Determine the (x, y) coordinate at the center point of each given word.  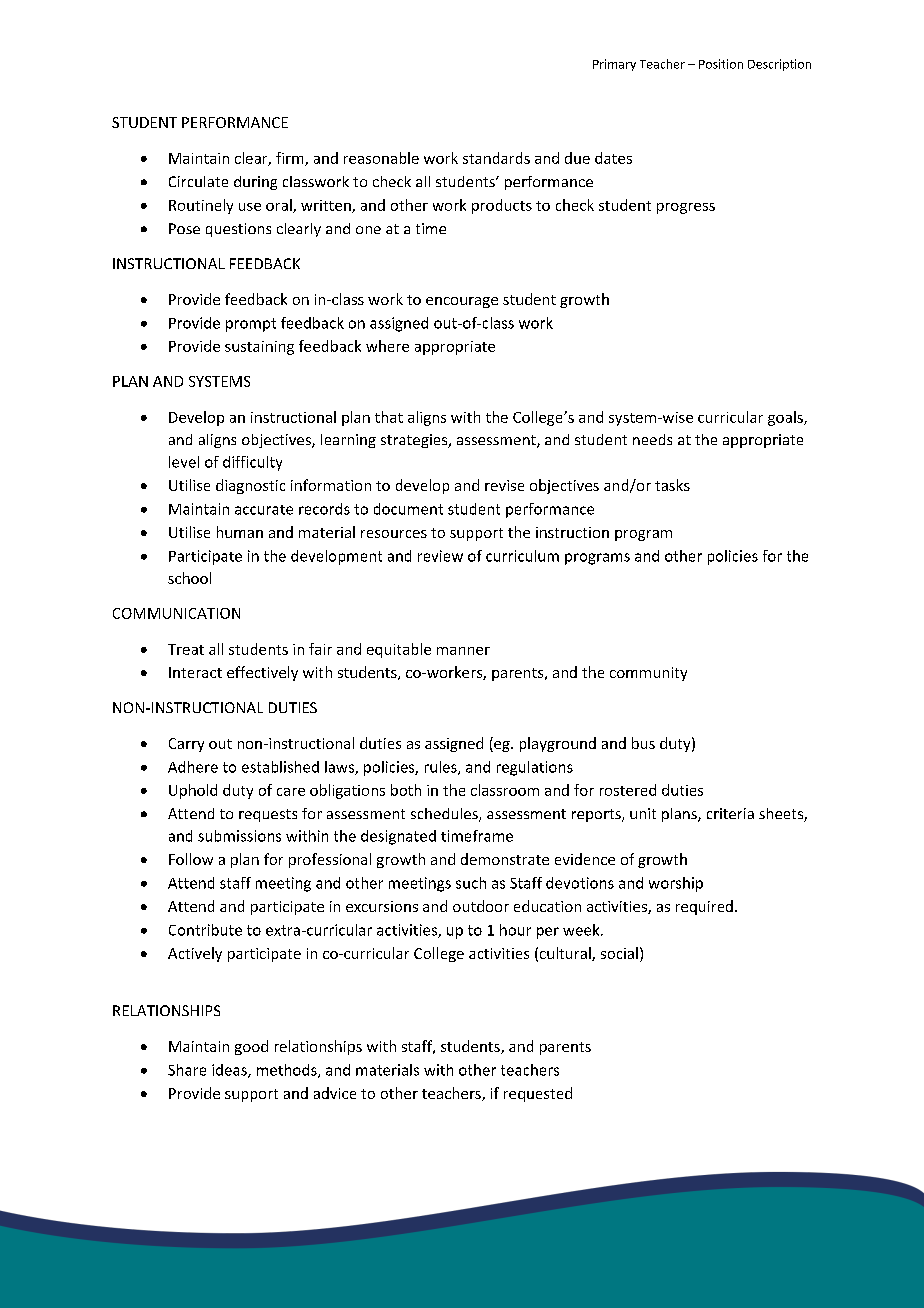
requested (538, 1094)
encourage (462, 302)
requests (268, 815)
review (440, 556)
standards (496, 158)
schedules (445, 815)
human (240, 532)
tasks (672, 485)
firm (291, 159)
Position (721, 64)
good (251, 1047)
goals (786, 418)
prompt (251, 325)
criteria (730, 813)
